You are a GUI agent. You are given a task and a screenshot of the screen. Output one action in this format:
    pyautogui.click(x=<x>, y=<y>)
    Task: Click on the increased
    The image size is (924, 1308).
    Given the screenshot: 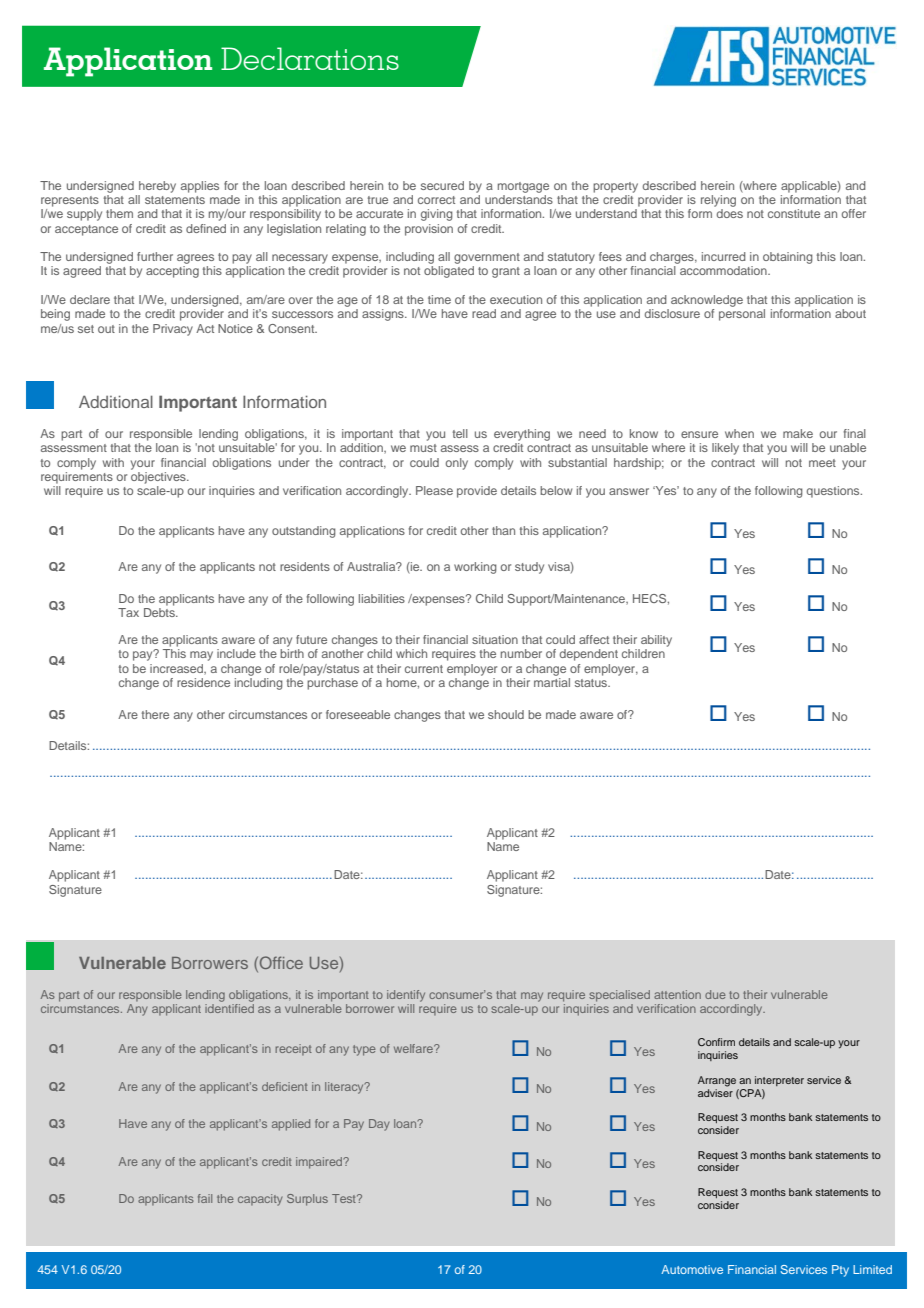 What is the action you would take?
    pyautogui.click(x=178, y=669)
